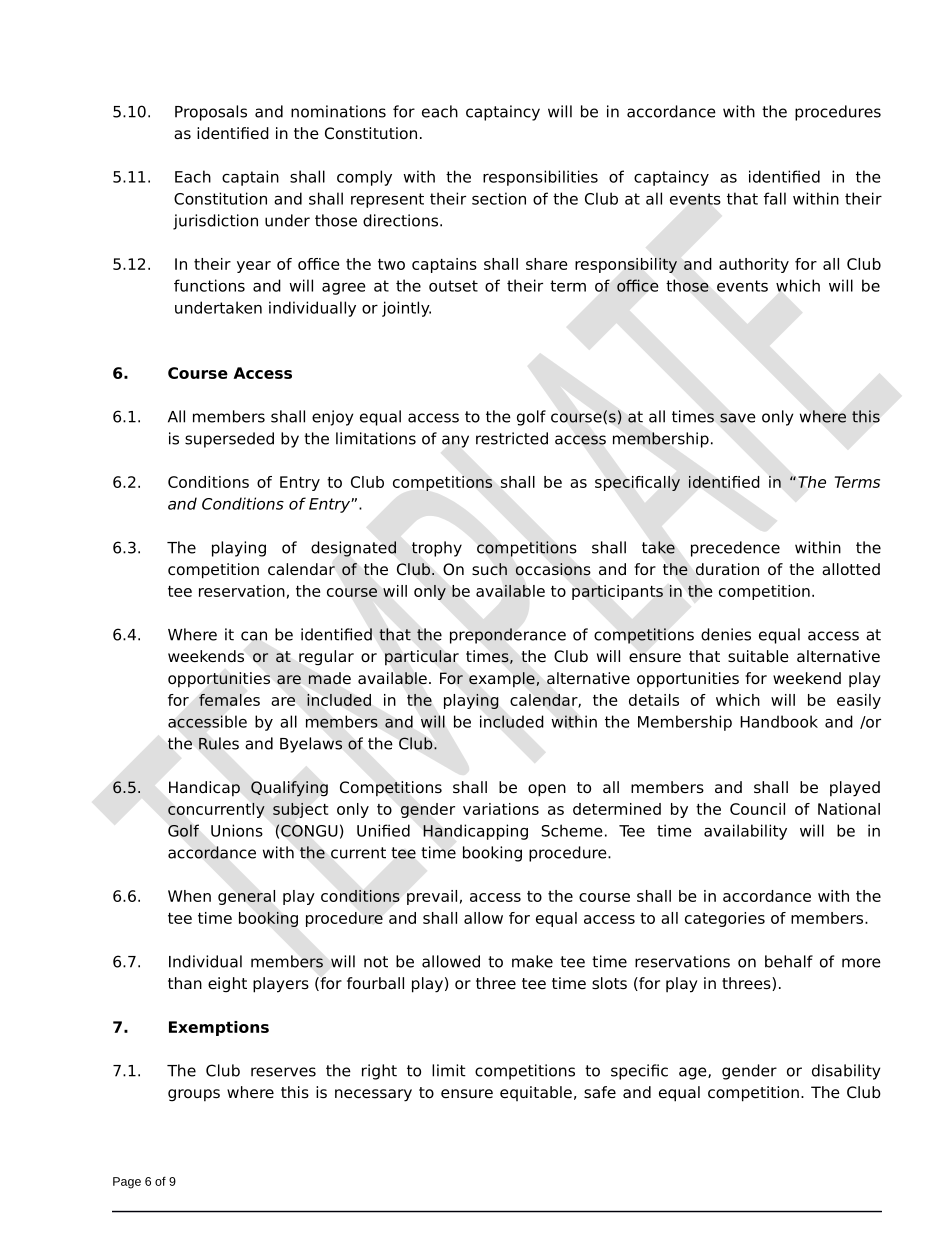 The width and height of the page is (952, 1233). I want to click on Unions, so click(237, 830).
